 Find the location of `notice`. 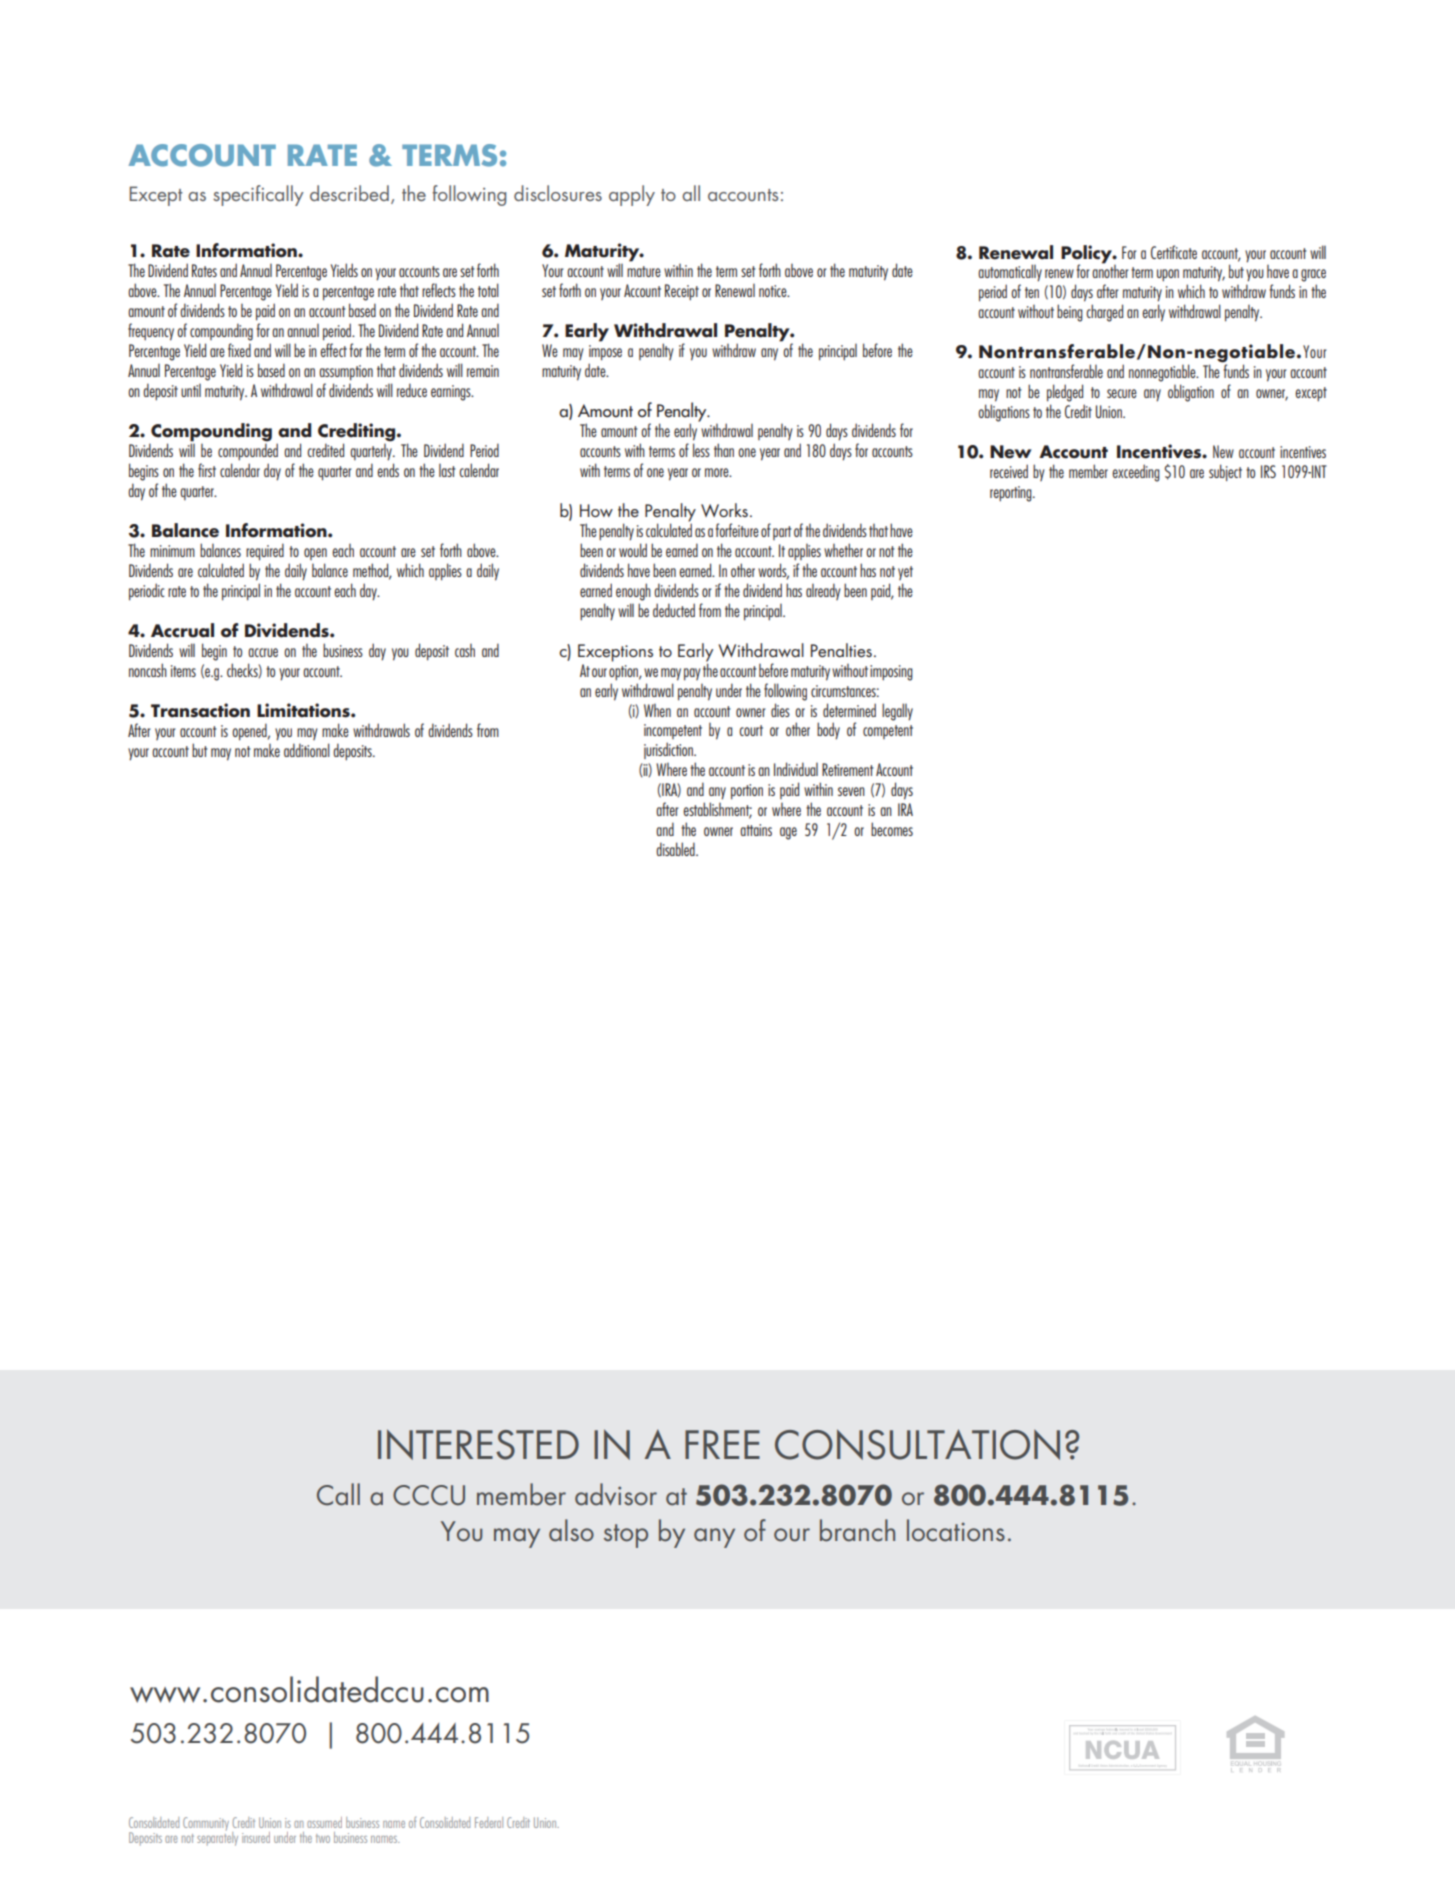

notice is located at coordinates (774, 291).
